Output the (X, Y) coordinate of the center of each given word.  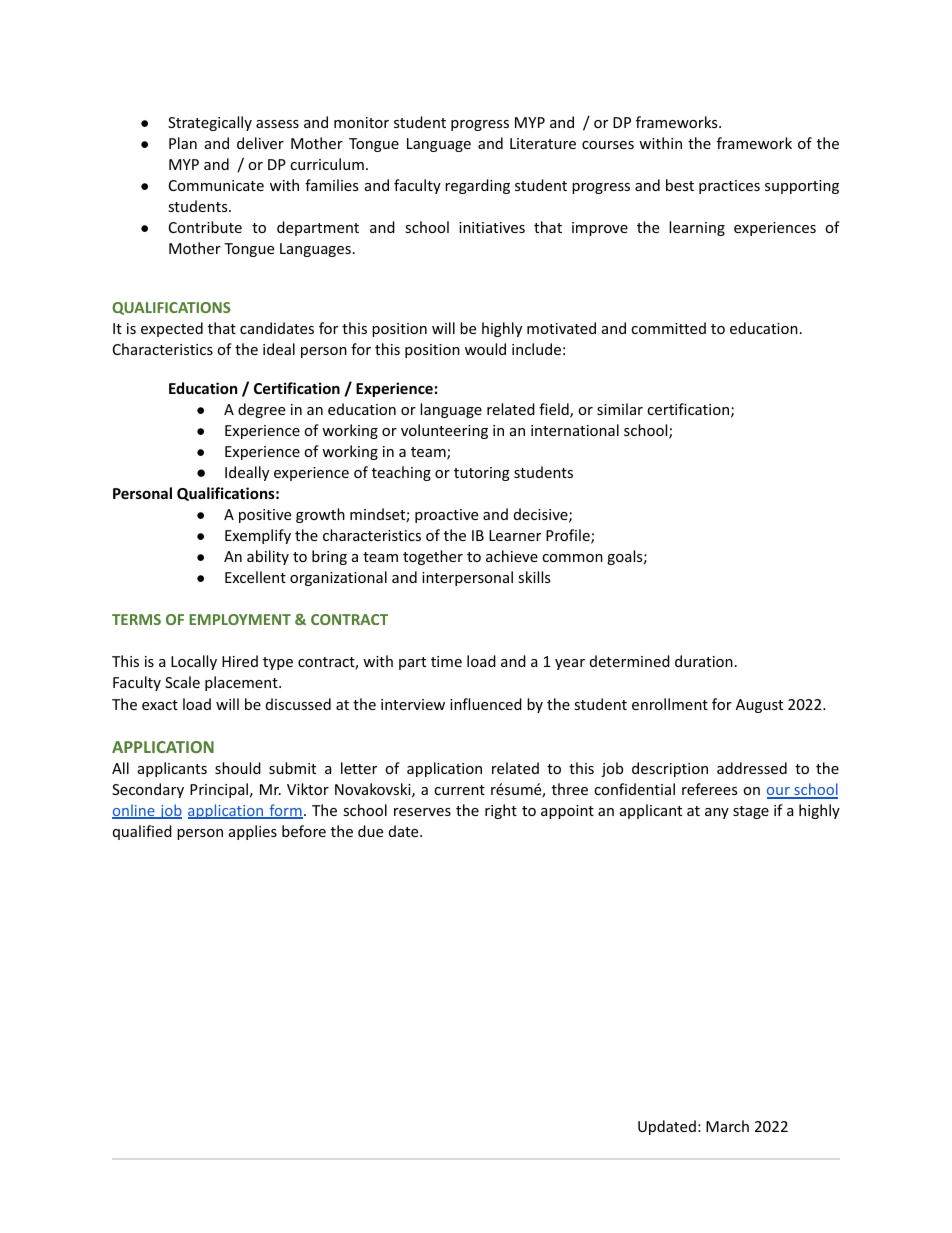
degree (261, 410)
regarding (477, 186)
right (501, 811)
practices (729, 187)
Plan (183, 143)
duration (704, 661)
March (727, 1126)
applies (253, 832)
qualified (142, 832)
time (446, 661)
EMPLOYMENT (240, 619)
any (717, 813)
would (485, 349)
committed (668, 328)
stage (751, 812)
